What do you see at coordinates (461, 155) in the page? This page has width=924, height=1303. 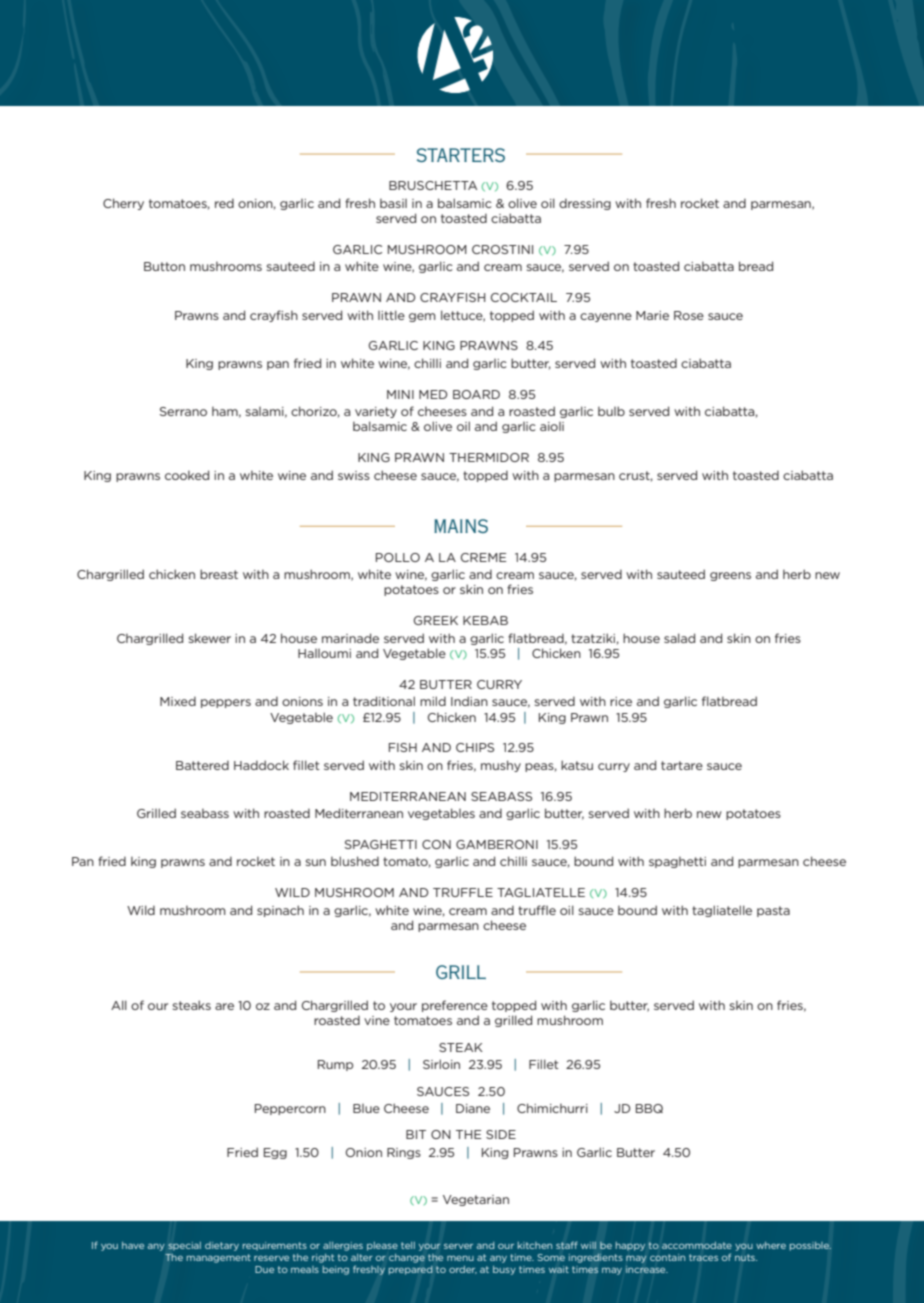 I see `STARTERS` at bounding box center [461, 155].
